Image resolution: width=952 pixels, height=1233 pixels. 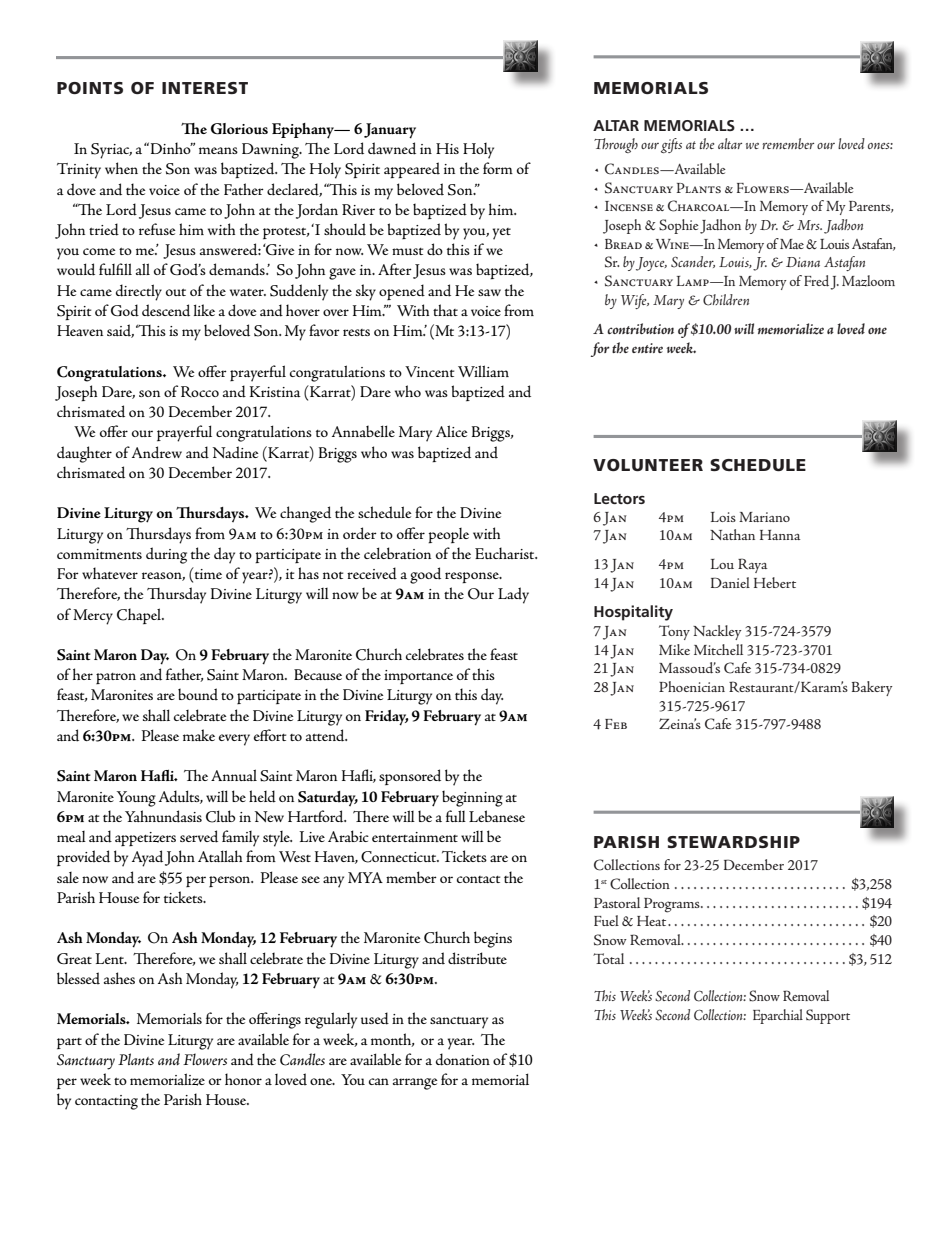 What do you see at coordinates (145, 839) in the screenshot?
I see `appetizers` at bounding box center [145, 839].
